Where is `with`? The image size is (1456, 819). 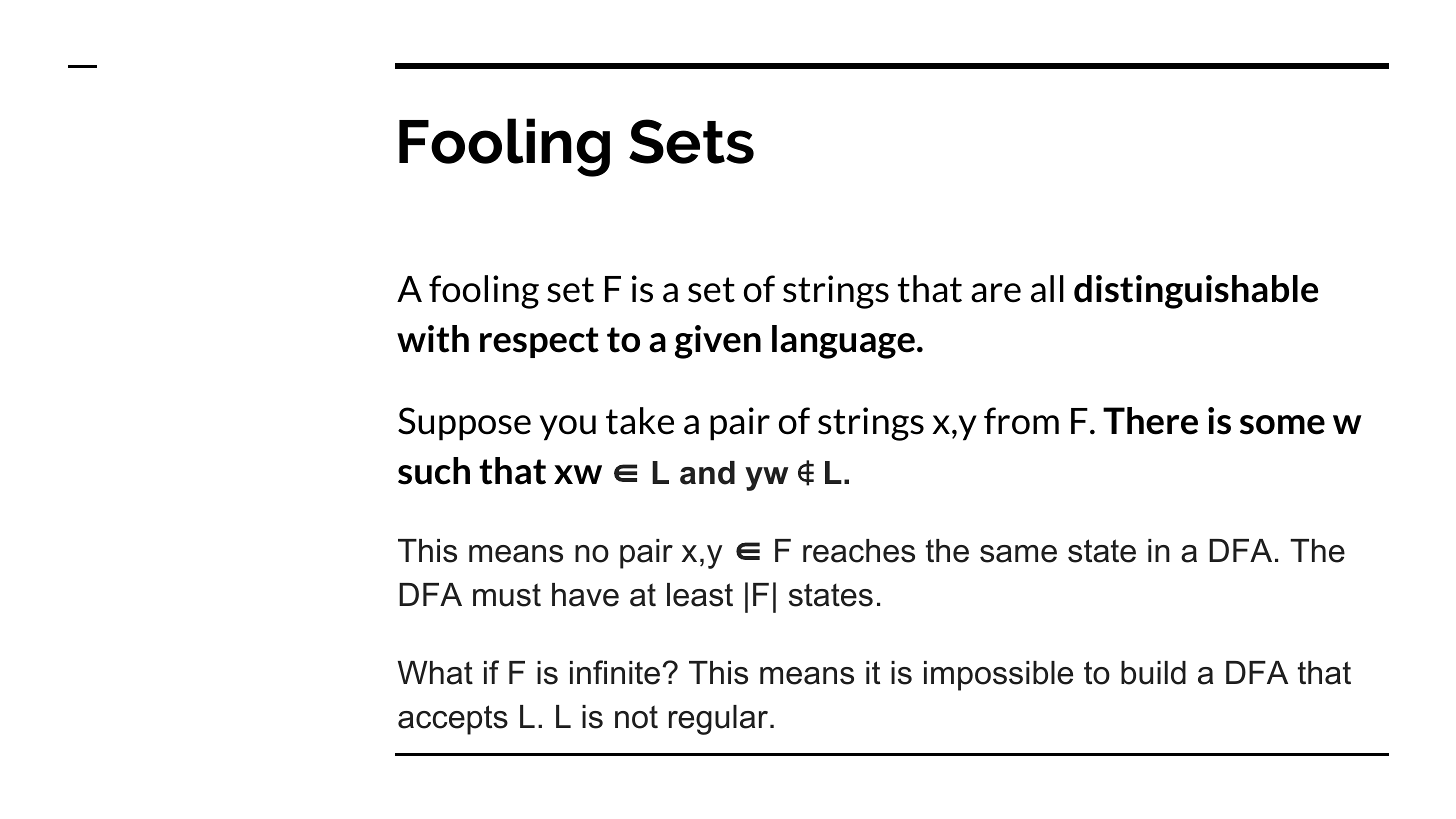 with is located at coordinates (433, 339).
